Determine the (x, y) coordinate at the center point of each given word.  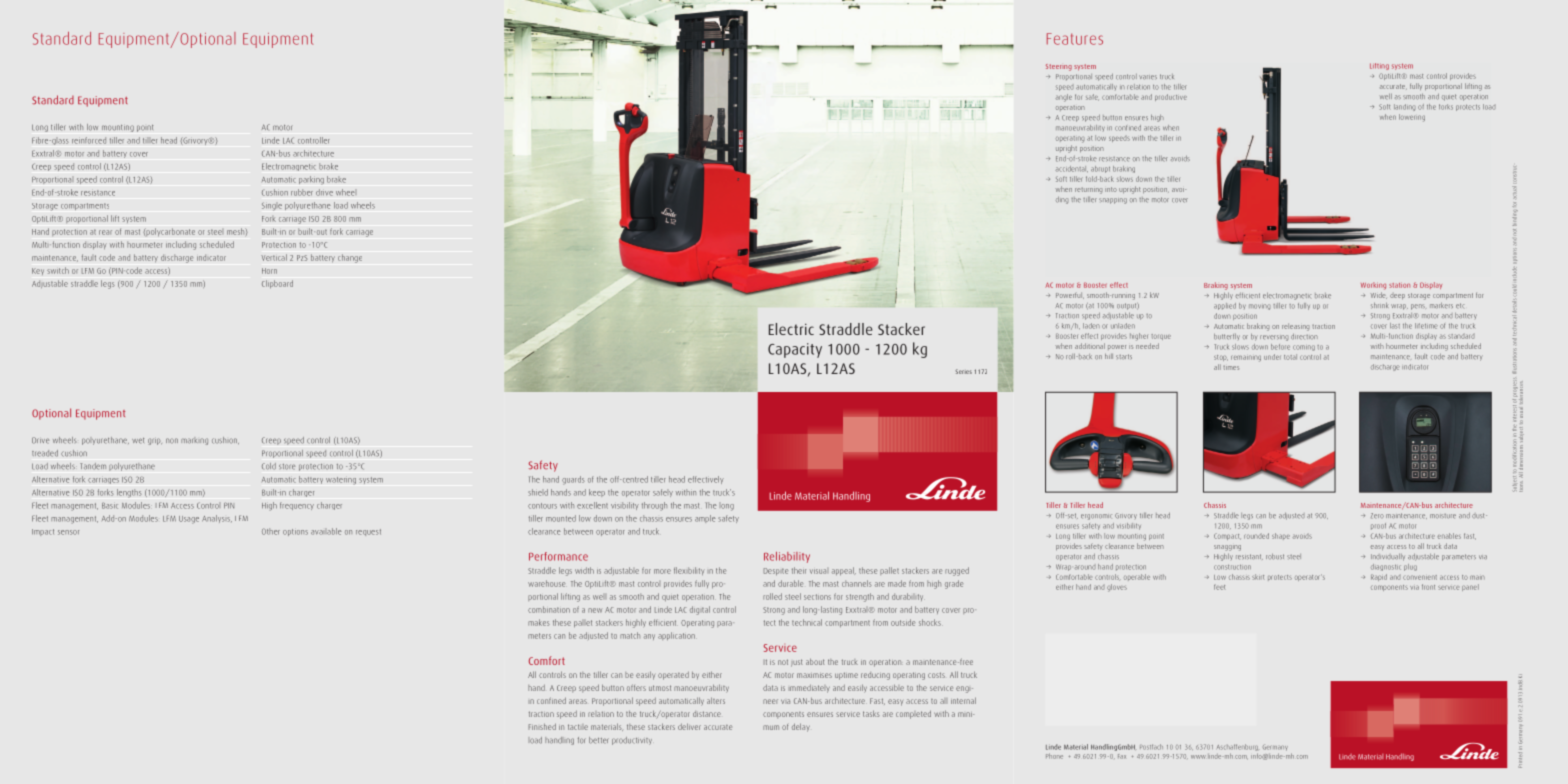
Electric (791, 329)
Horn (269, 271)
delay (801, 727)
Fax (1122, 756)
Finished (542, 726)
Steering (1059, 67)
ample (705, 519)
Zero (1377, 516)
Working (1373, 286)
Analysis (217, 519)
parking (311, 180)
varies (1148, 77)
